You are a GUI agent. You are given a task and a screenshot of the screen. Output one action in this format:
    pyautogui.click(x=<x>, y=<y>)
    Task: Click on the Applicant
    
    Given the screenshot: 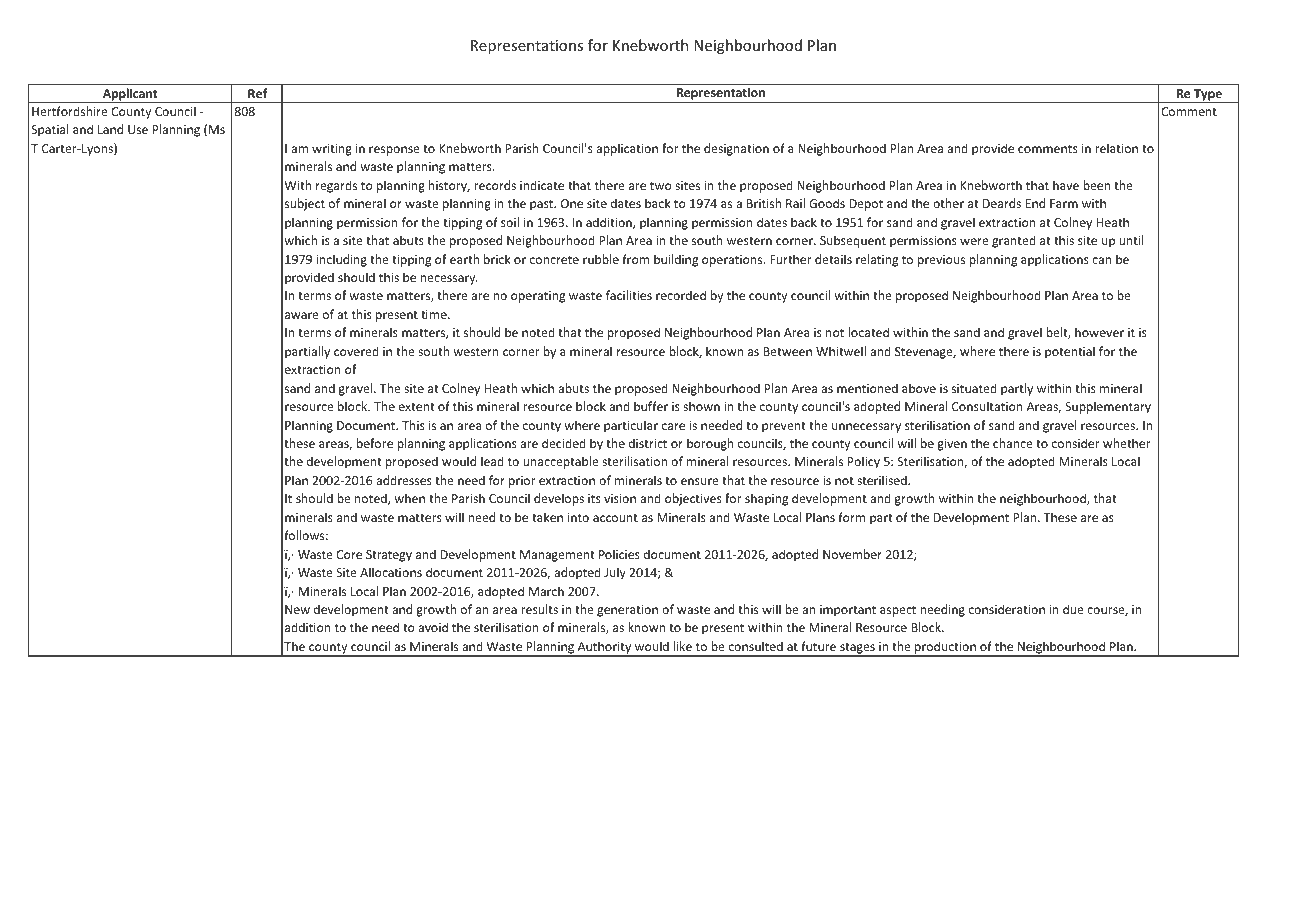 What is the action you would take?
    pyautogui.click(x=130, y=95)
